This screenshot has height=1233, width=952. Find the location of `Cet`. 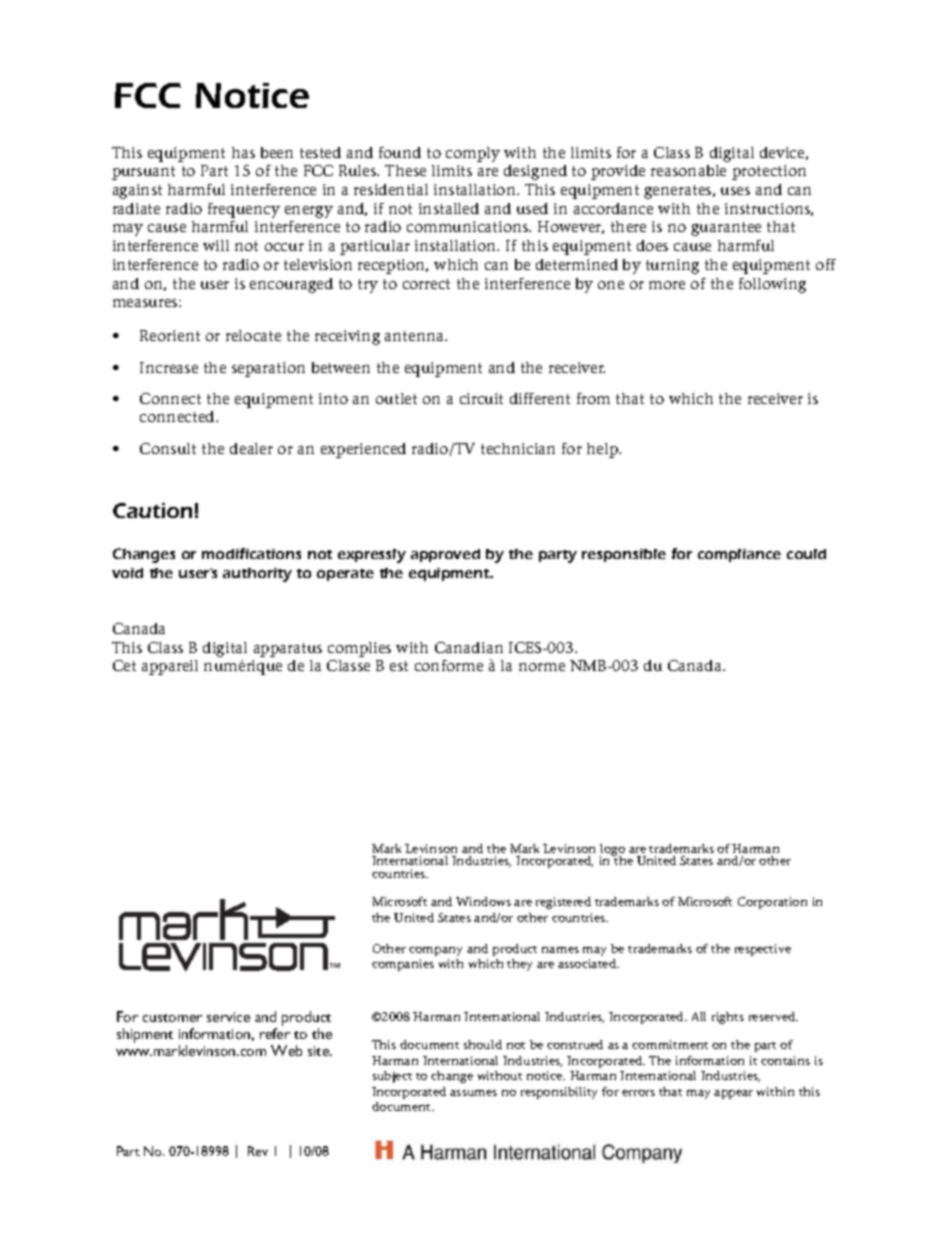

Cet is located at coordinates (124, 665).
